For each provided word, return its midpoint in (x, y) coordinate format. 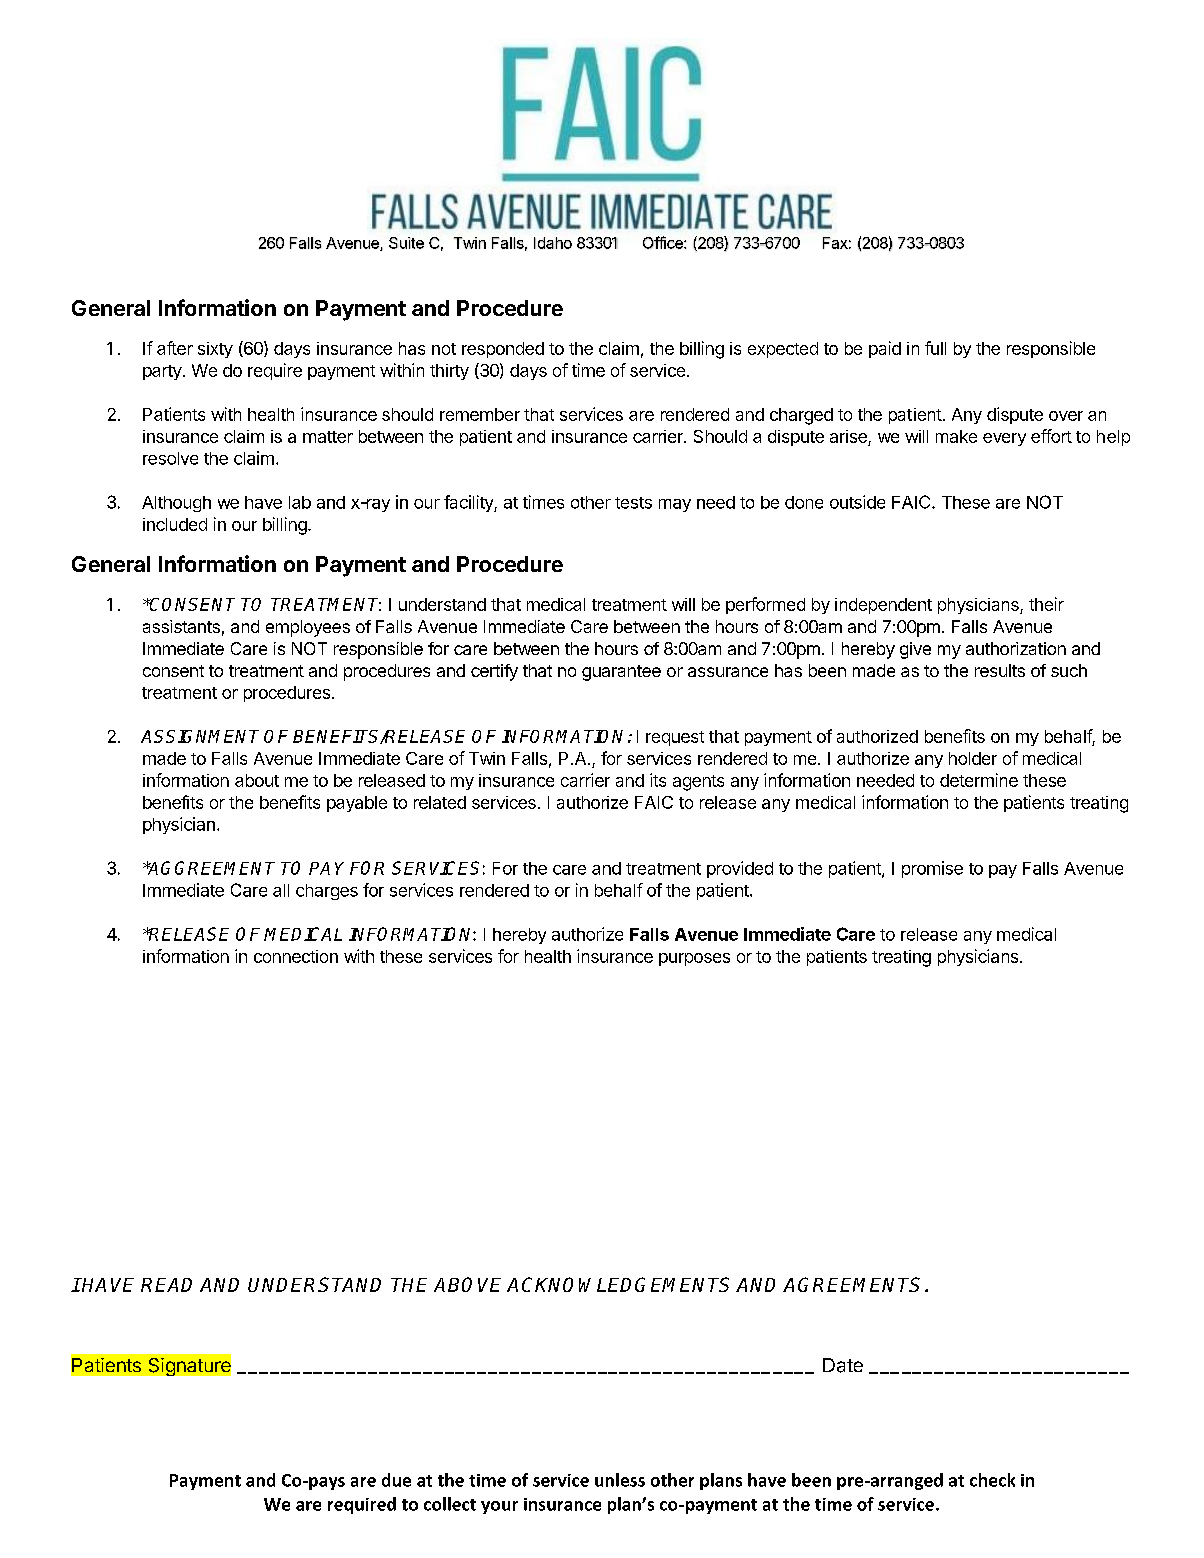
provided (740, 869)
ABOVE (467, 1284)
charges (327, 892)
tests (633, 503)
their (1046, 604)
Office (664, 242)
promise (932, 869)
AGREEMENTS (851, 1284)
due (396, 1480)
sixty (215, 350)
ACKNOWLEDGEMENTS (618, 1284)
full (935, 348)
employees (308, 628)
